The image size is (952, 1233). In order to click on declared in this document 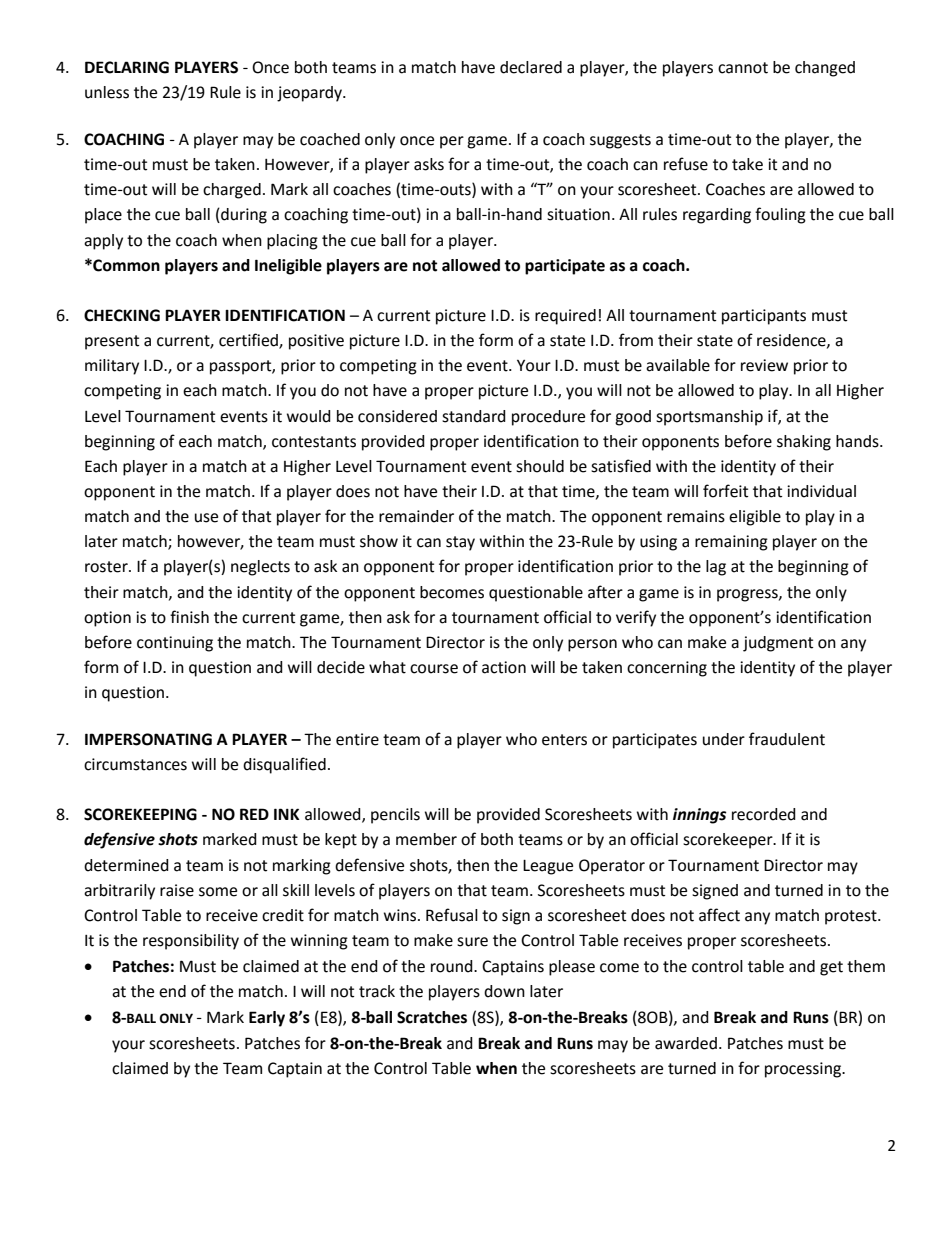, I will do `click(531, 67)`.
